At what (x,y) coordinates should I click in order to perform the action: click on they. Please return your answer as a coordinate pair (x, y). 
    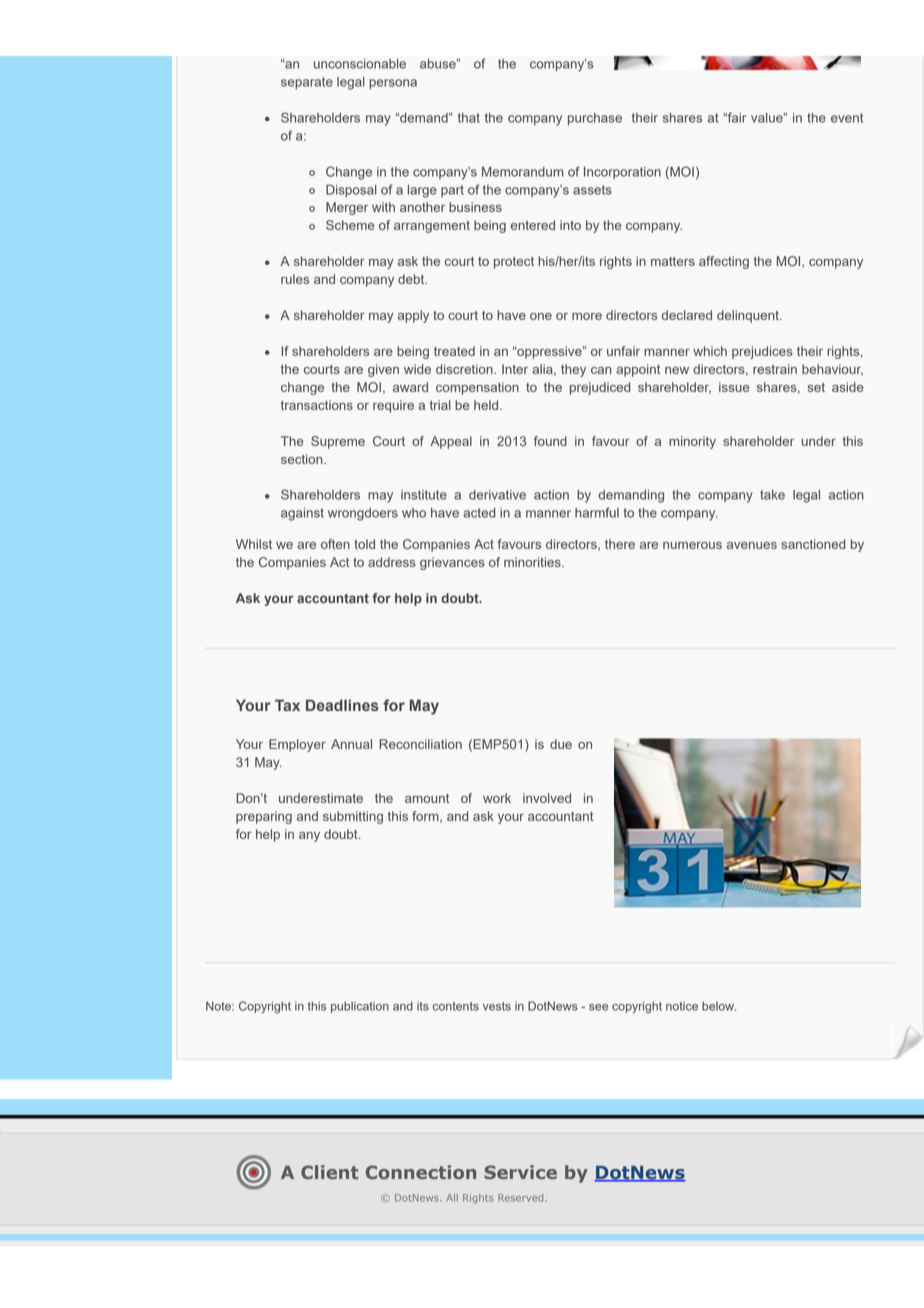
    Looking at the image, I should click on (573, 370).
